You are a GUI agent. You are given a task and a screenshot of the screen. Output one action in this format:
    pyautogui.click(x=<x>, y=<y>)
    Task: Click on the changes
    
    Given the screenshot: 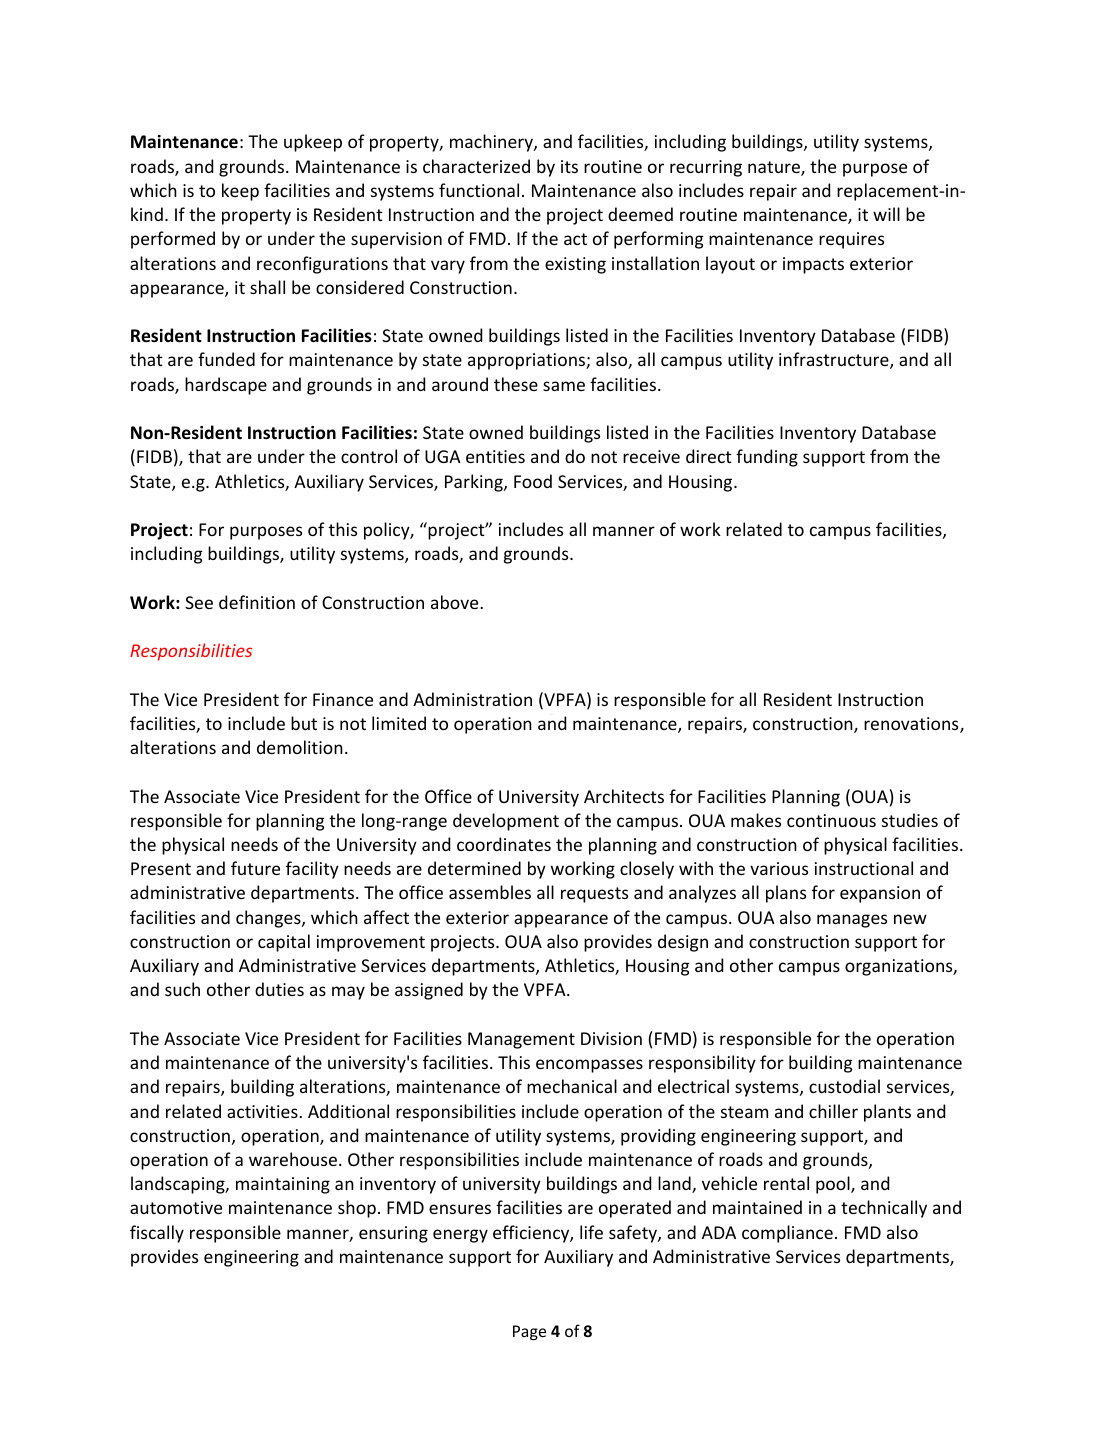 What is the action you would take?
    pyautogui.click(x=269, y=919)
